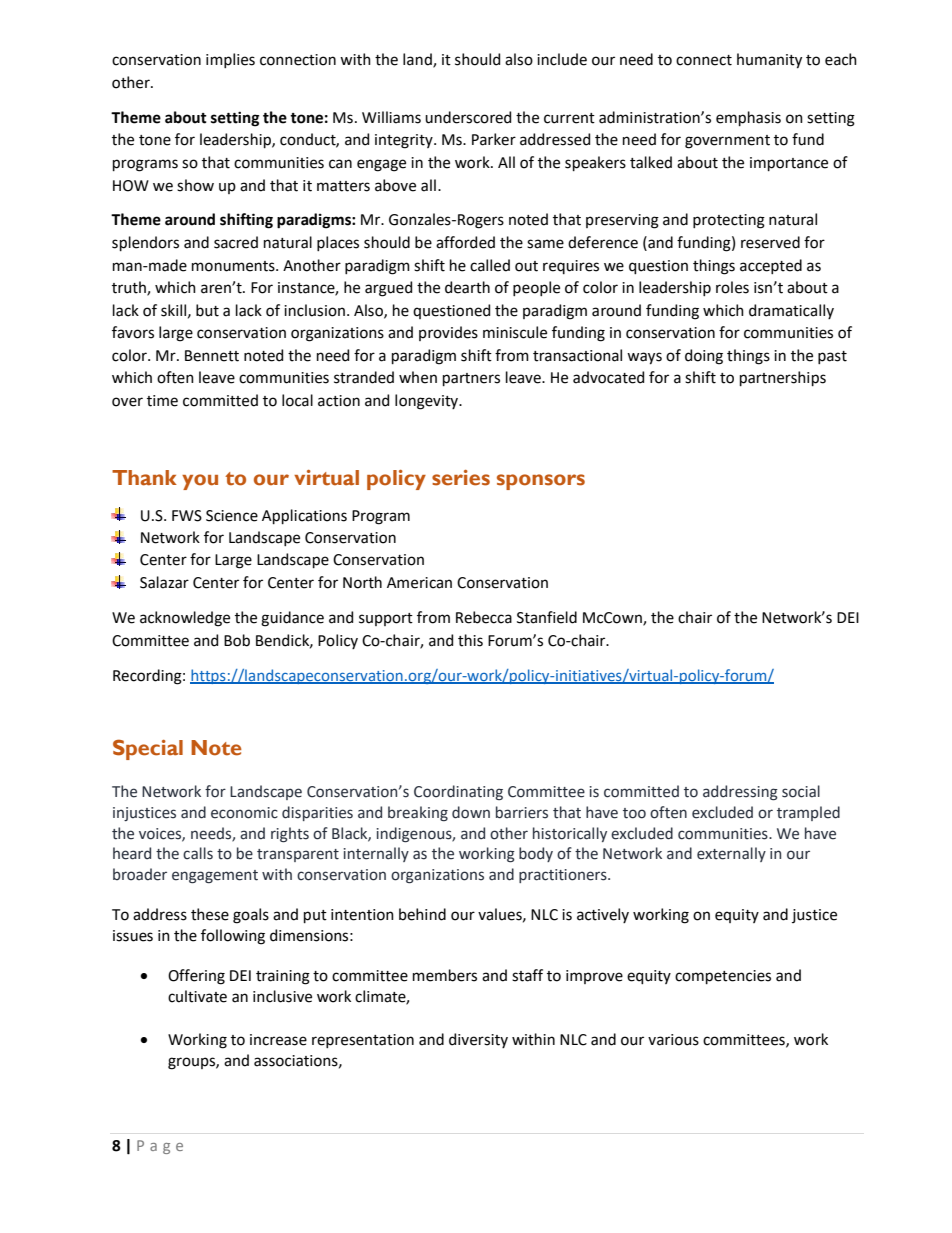 This image has height=1233, width=952. What do you see at coordinates (769, 61) in the image?
I see `humanity` at bounding box center [769, 61].
